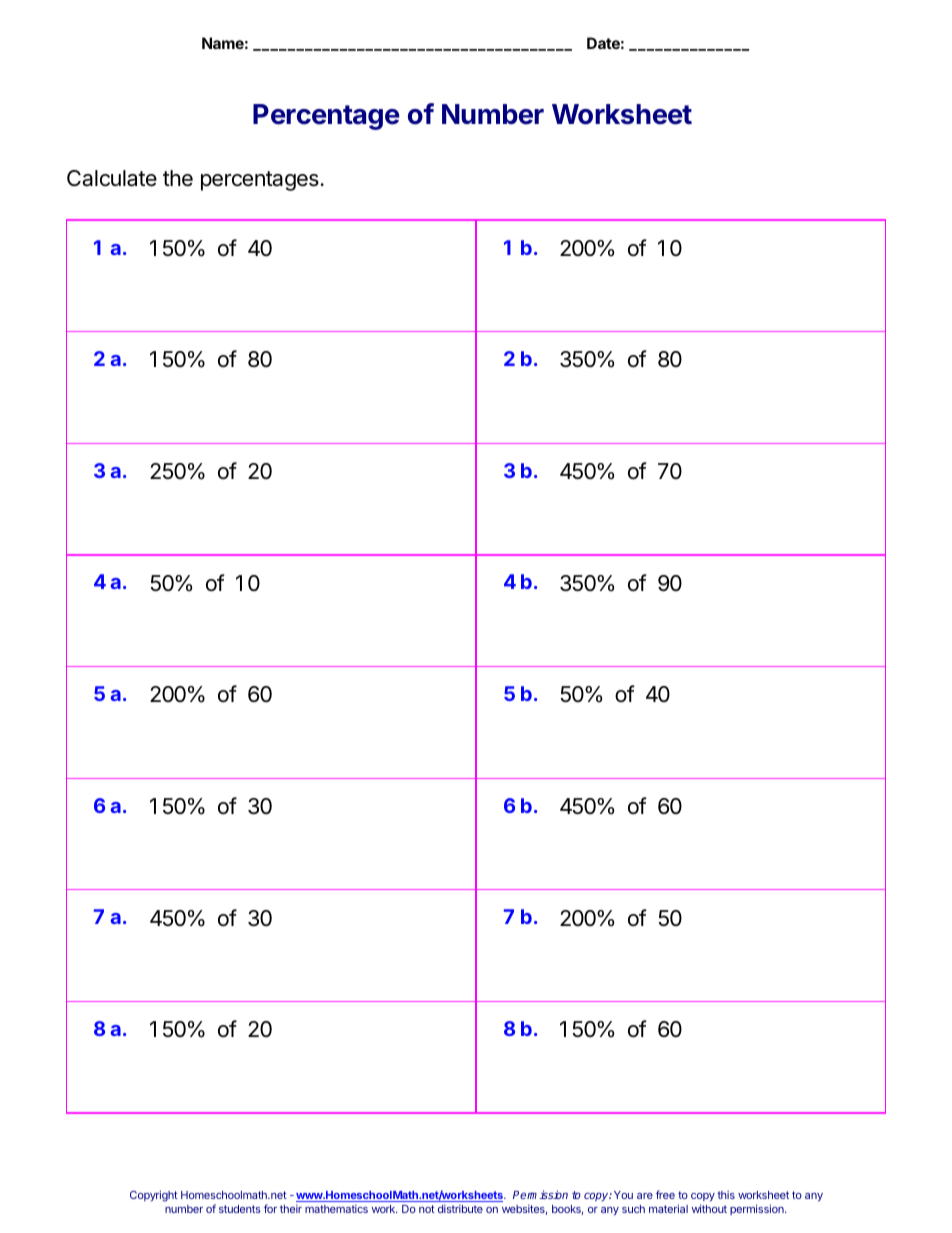 The width and height of the page is (952, 1233). Describe the element at coordinates (112, 178) in the page. I see `Calculate` at that location.
